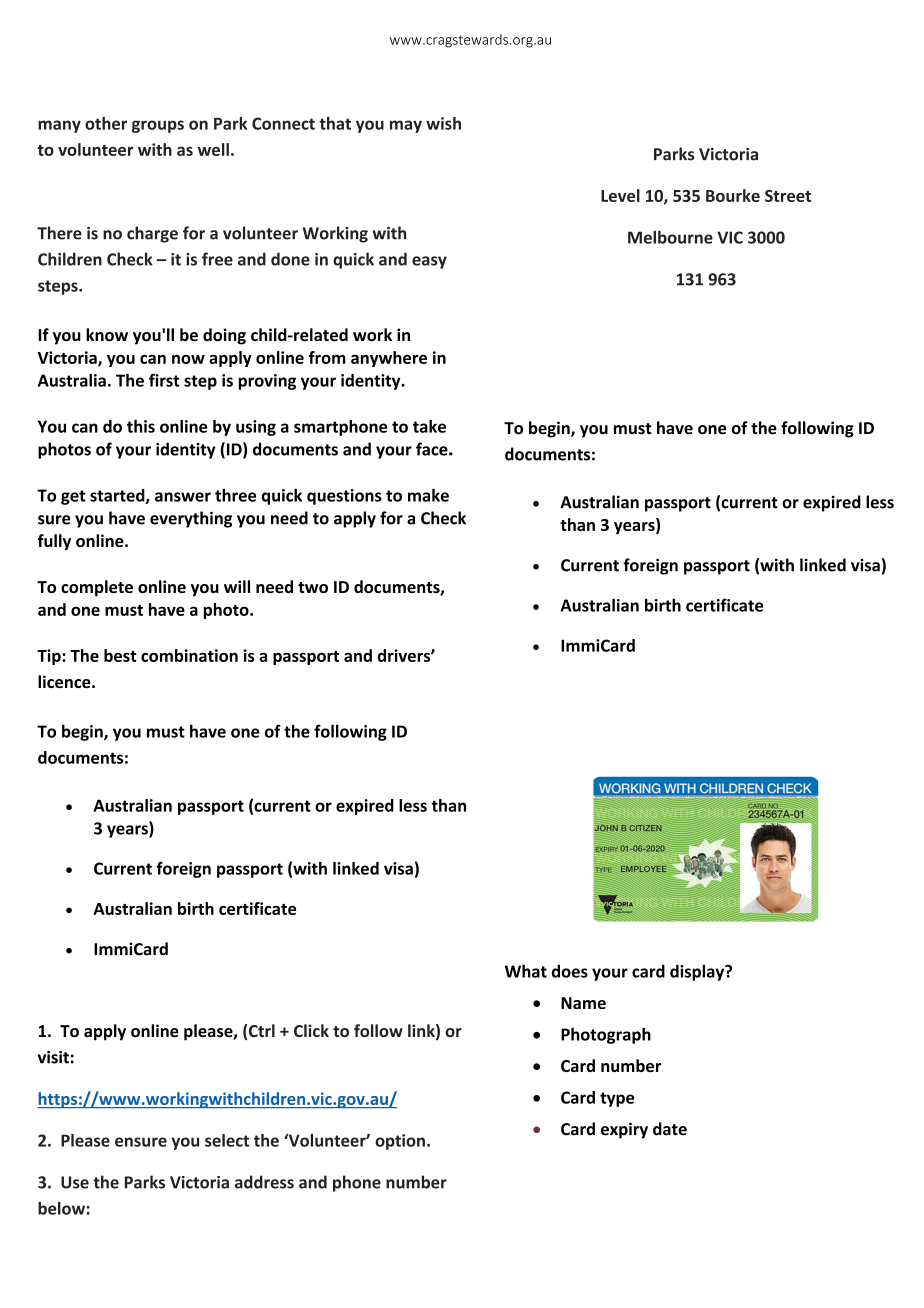 The image size is (924, 1308). Describe the element at coordinates (141, 426) in the screenshot. I see `this` at that location.
